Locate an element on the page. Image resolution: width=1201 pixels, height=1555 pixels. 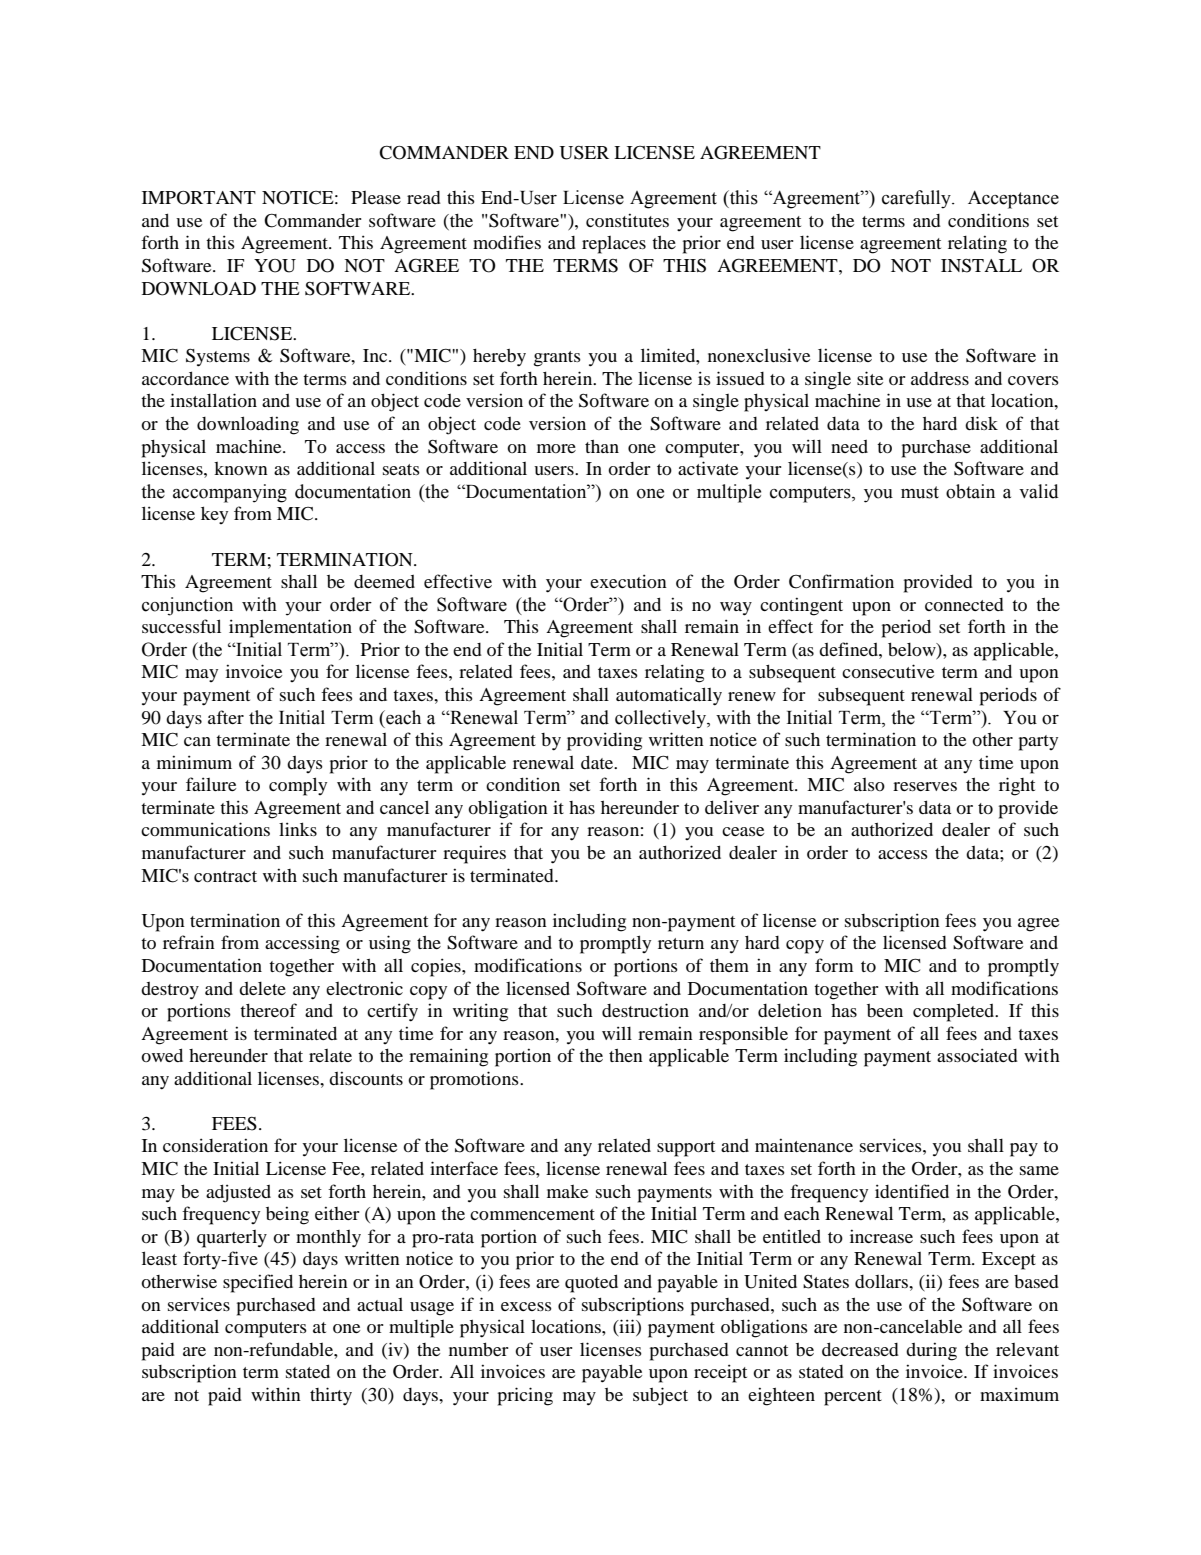
reserves is located at coordinates (925, 786).
